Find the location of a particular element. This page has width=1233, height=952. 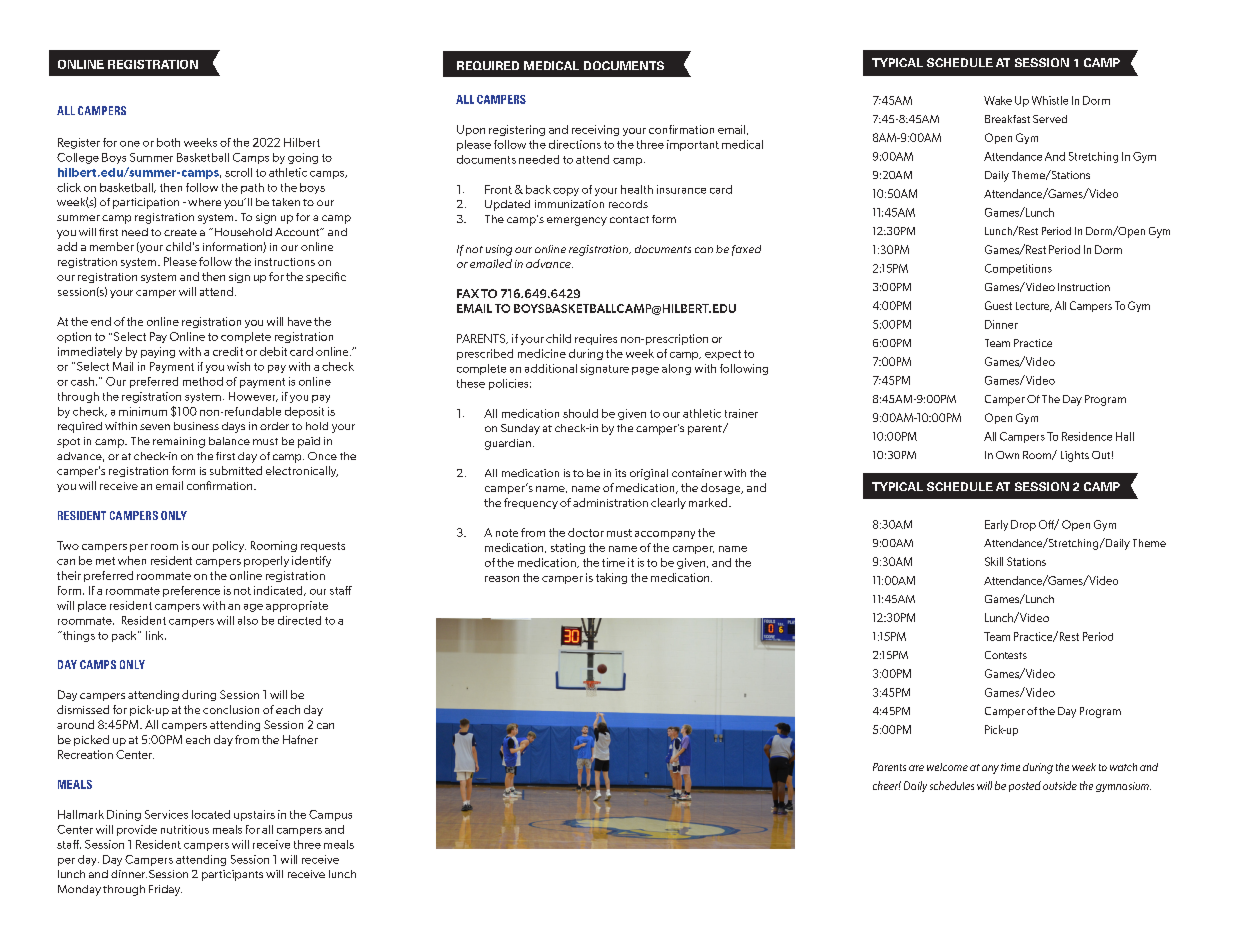

taking is located at coordinates (611, 578).
